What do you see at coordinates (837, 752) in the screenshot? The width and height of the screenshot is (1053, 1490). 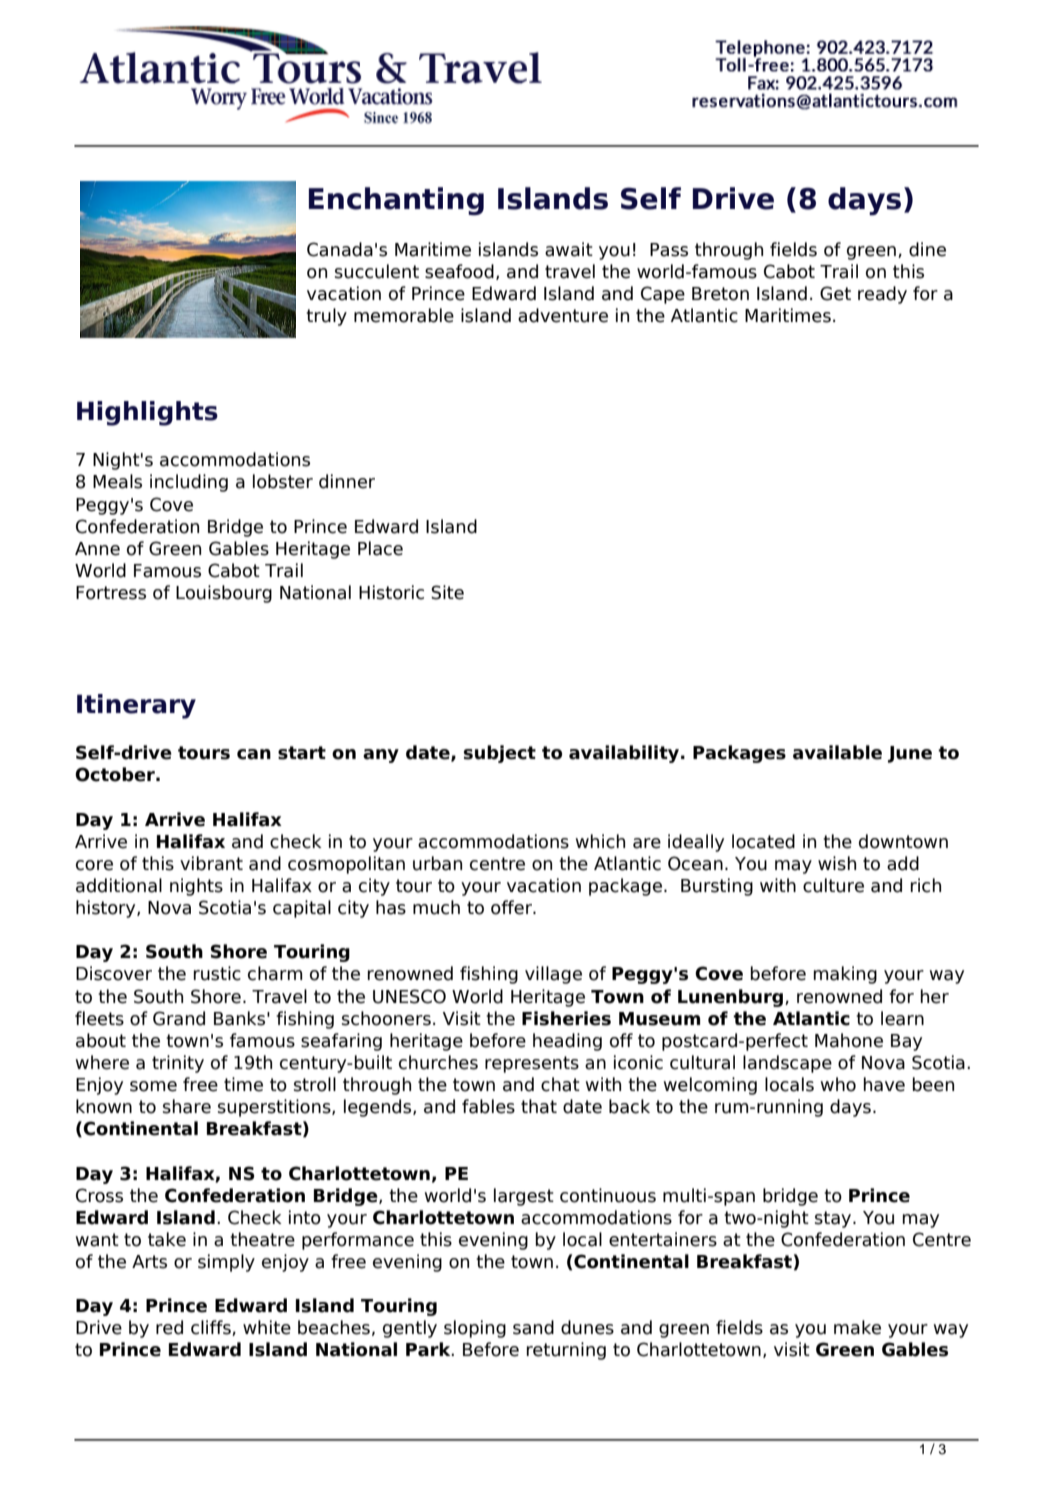 I see `available` at bounding box center [837, 752].
